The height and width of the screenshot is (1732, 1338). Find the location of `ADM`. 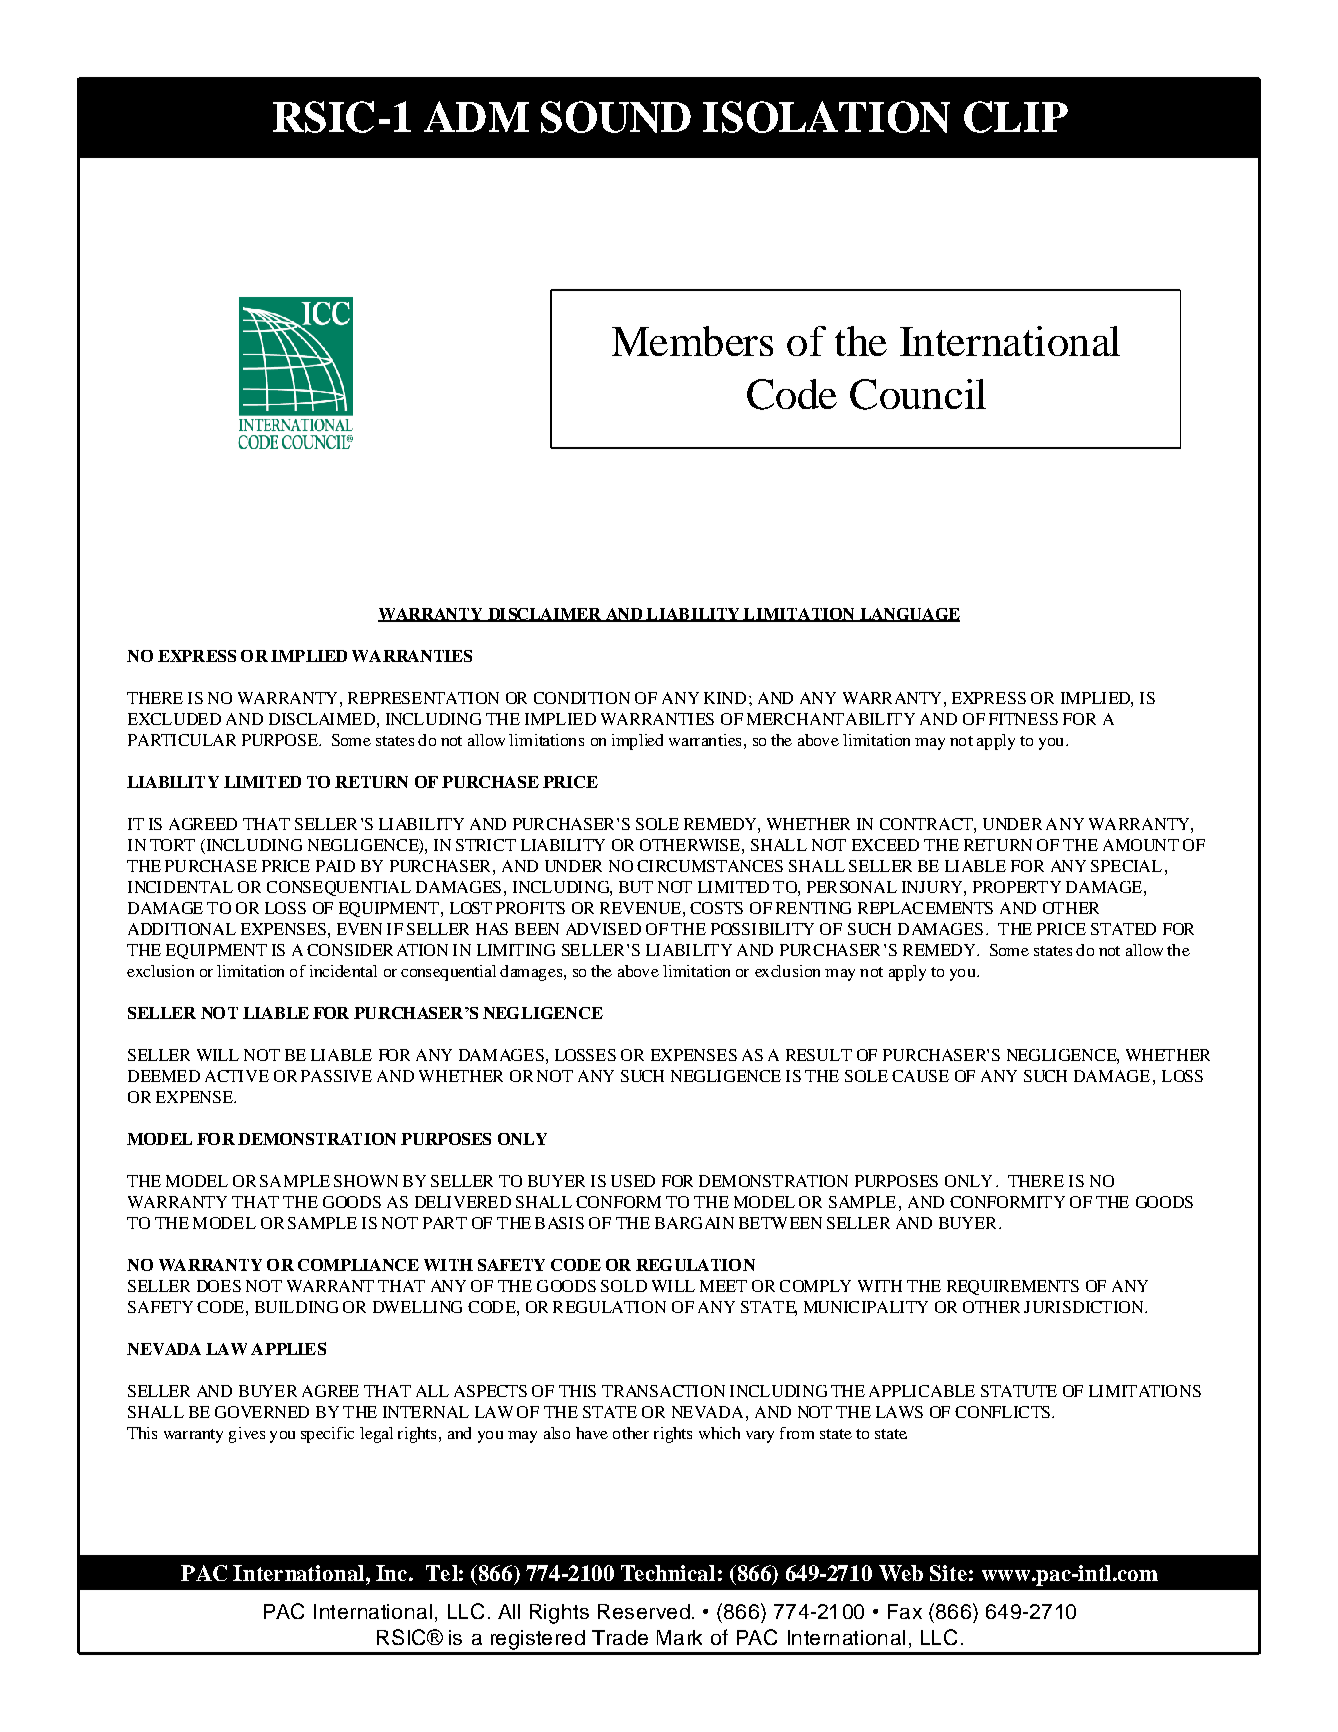

ADM is located at coordinates (476, 116).
